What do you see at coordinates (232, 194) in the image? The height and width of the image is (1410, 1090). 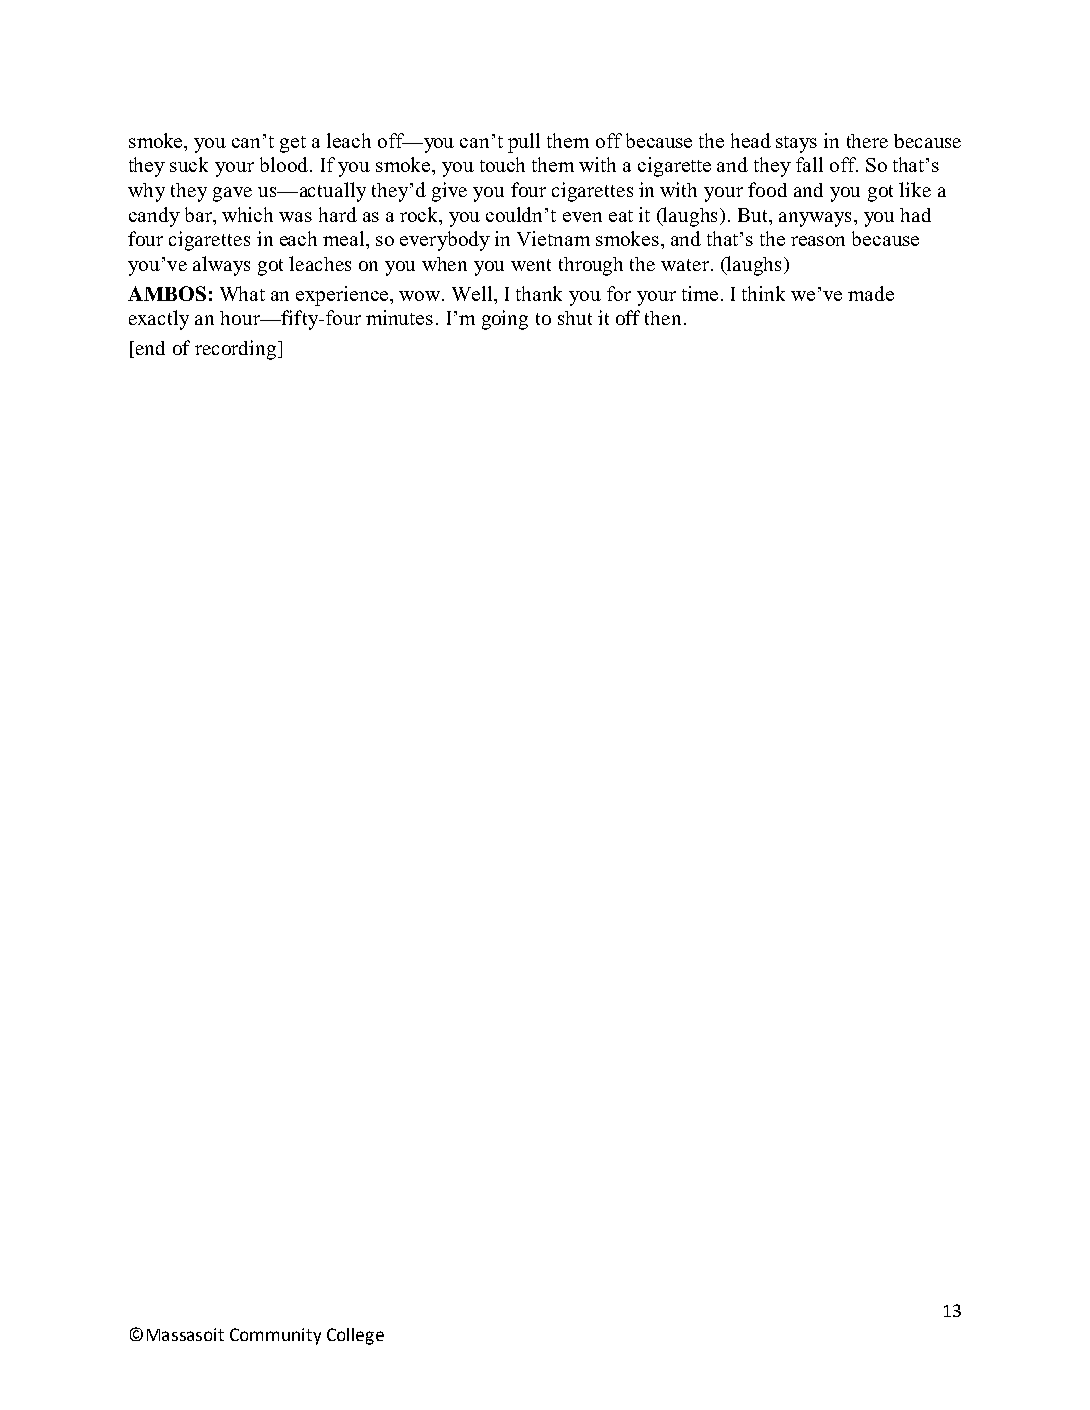 I see `gave` at bounding box center [232, 194].
